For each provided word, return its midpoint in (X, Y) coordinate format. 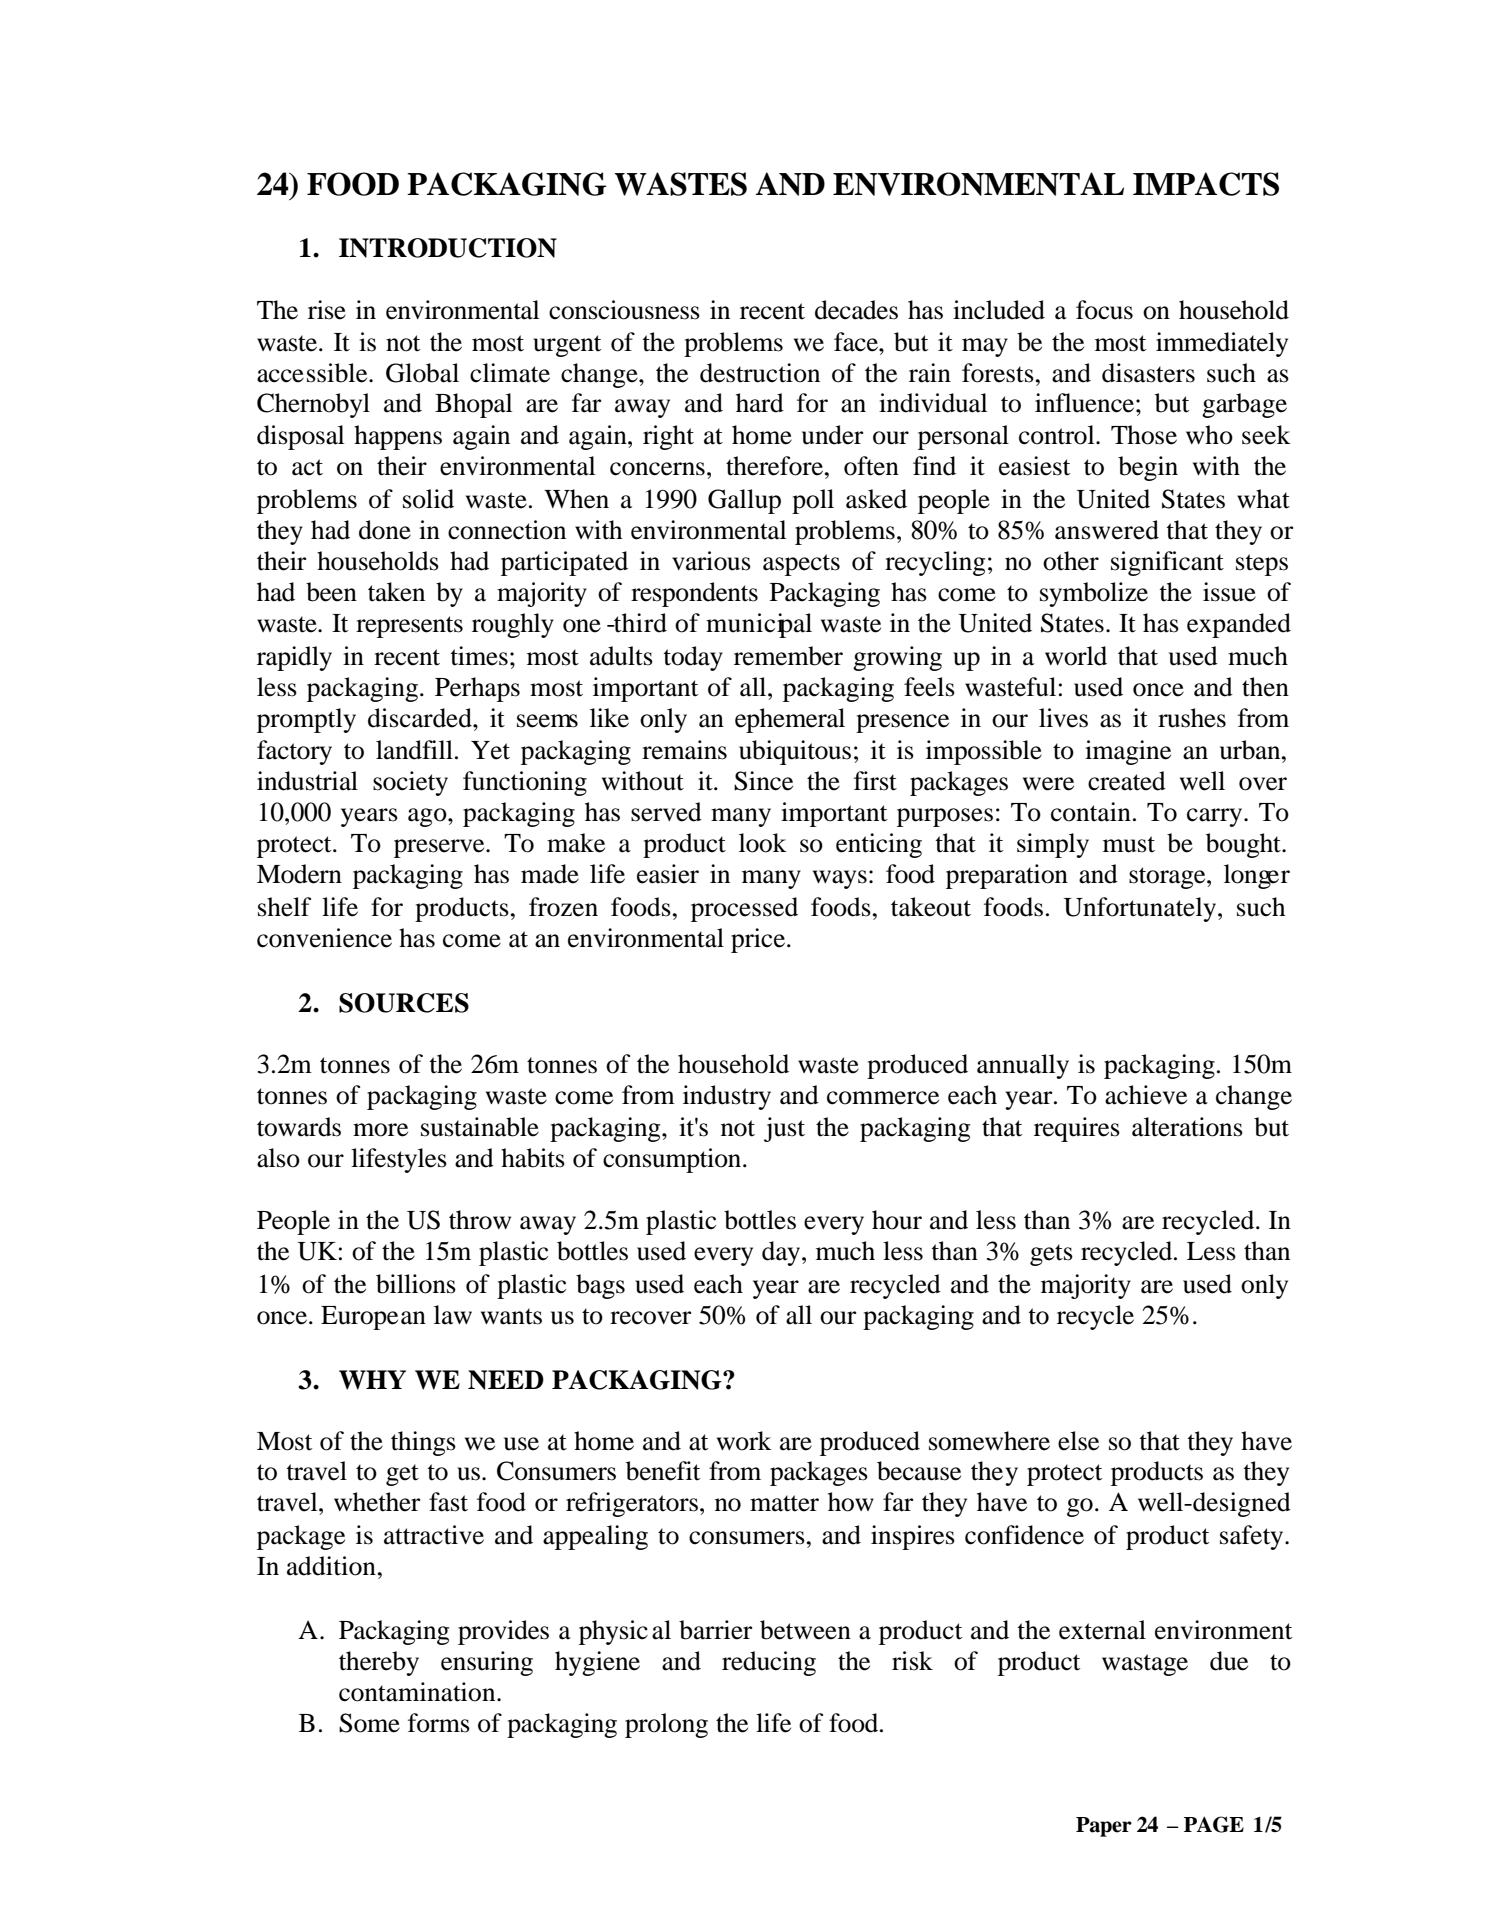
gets (1051, 1255)
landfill (414, 750)
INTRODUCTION (448, 248)
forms (439, 1723)
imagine (1128, 752)
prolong (666, 1725)
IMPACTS (1206, 184)
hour (897, 1220)
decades (856, 310)
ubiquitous (795, 752)
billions (416, 1284)
